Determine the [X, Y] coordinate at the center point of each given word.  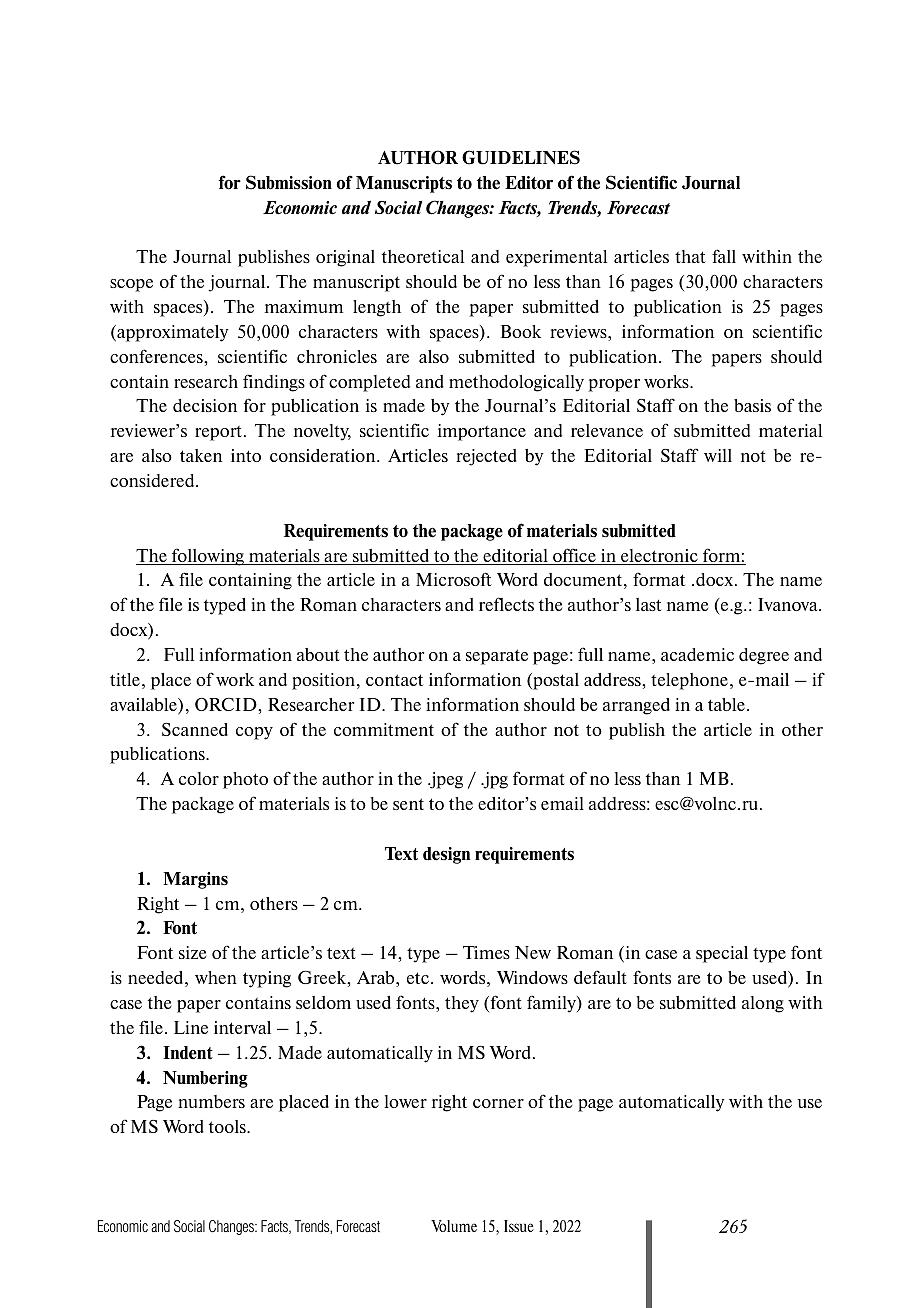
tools [228, 1126]
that [690, 256]
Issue [519, 1226]
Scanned [195, 729]
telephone [689, 681]
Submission [289, 182]
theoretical [423, 256]
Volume [454, 1226]
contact [394, 680]
